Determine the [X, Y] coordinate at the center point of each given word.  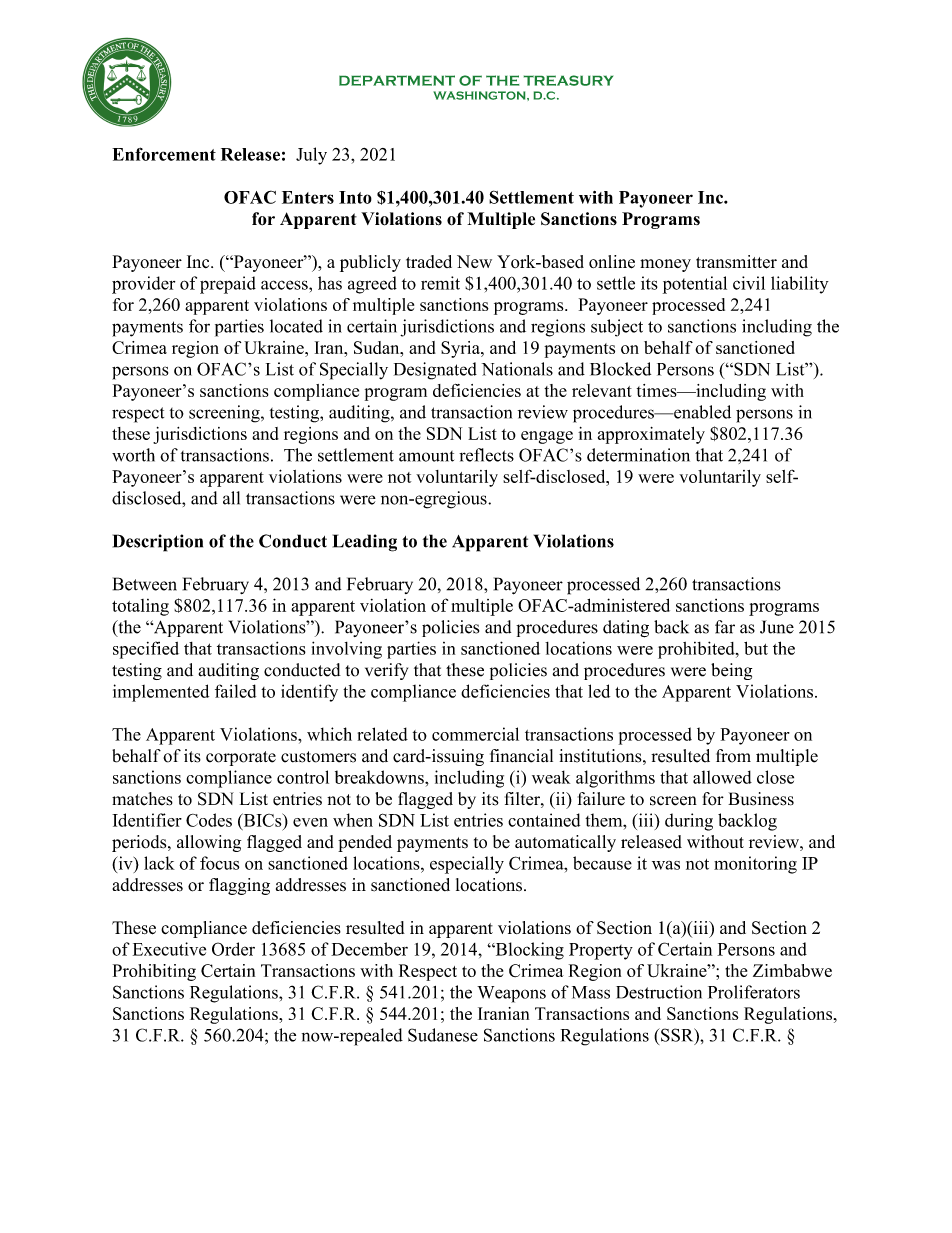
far [725, 627]
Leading [365, 543]
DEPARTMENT [397, 80]
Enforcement [164, 154]
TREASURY [568, 80]
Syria [461, 349]
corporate [241, 758]
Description [158, 543]
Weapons [511, 994]
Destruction [659, 992]
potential [695, 285]
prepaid [228, 285]
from [733, 756]
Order [233, 949]
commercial [475, 734]
